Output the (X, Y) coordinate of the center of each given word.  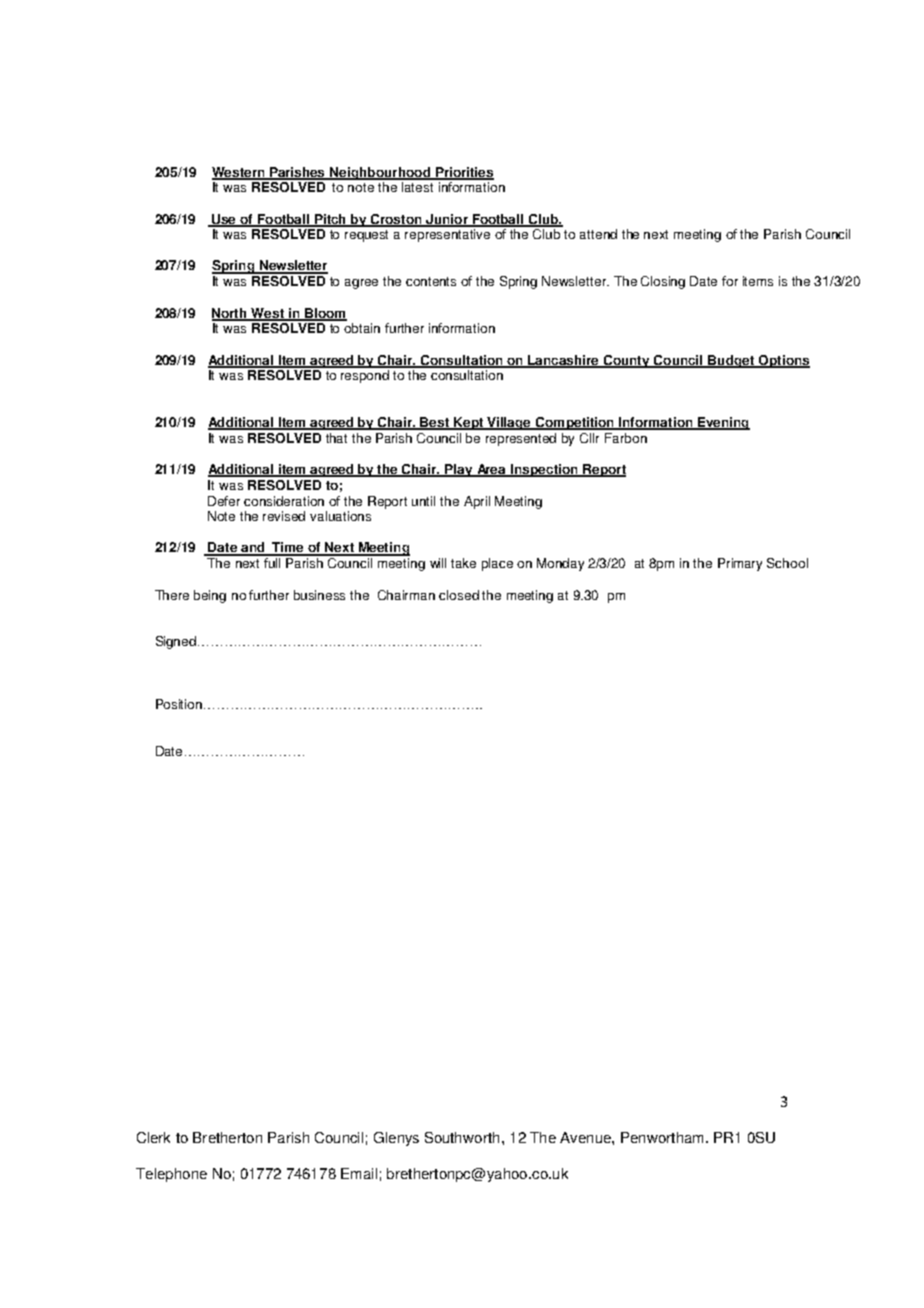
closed (459, 595)
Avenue (586, 1137)
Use (224, 220)
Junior (447, 220)
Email (359, 1173)
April (477, 502)
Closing (663, 282)
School (787, 563)
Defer (224, 501)
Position (180, 704)
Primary (740, 564)
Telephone (171, 1175)
